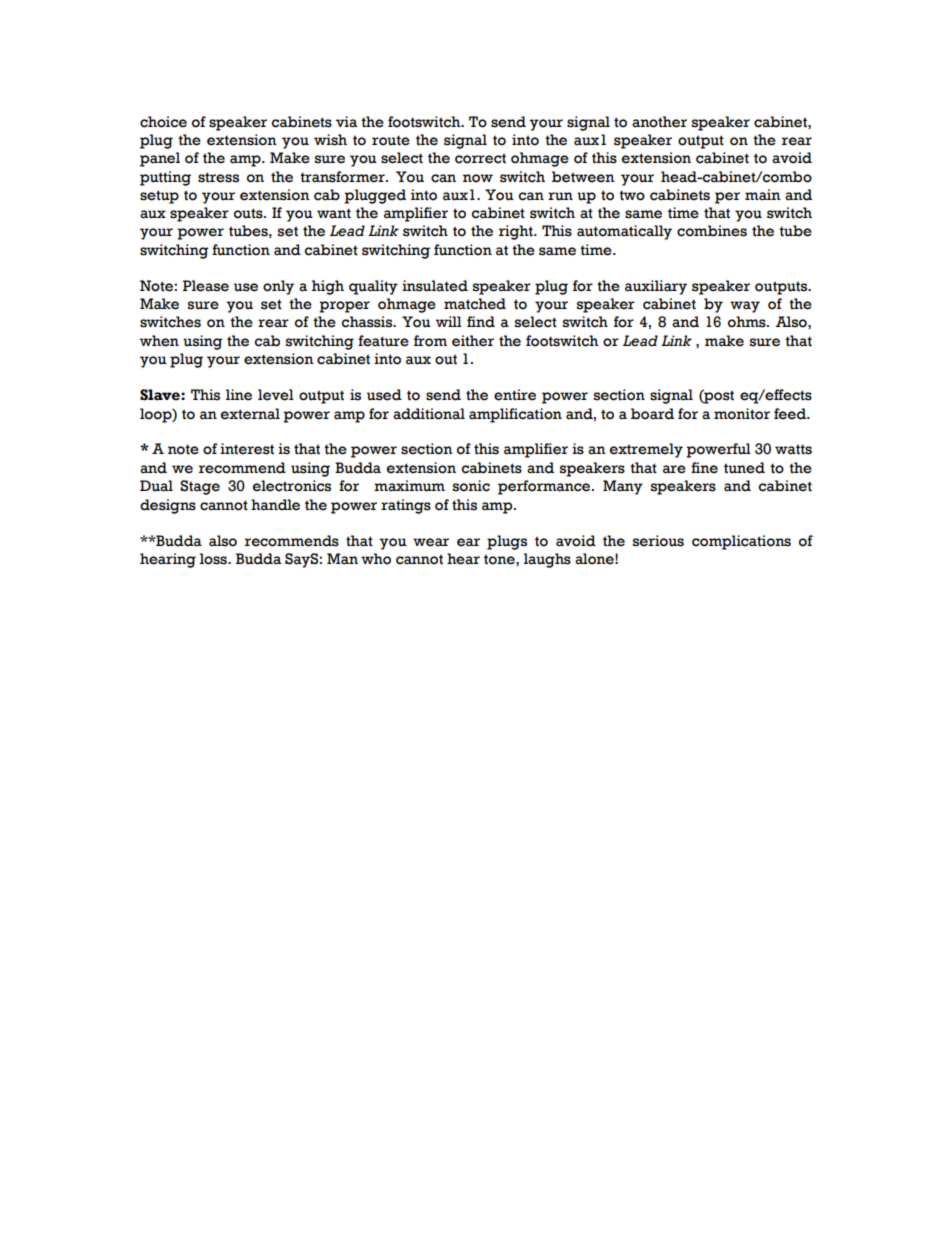  Describe the element at coordinates (250, 414) in the screenshot. I see `external` at that location.
